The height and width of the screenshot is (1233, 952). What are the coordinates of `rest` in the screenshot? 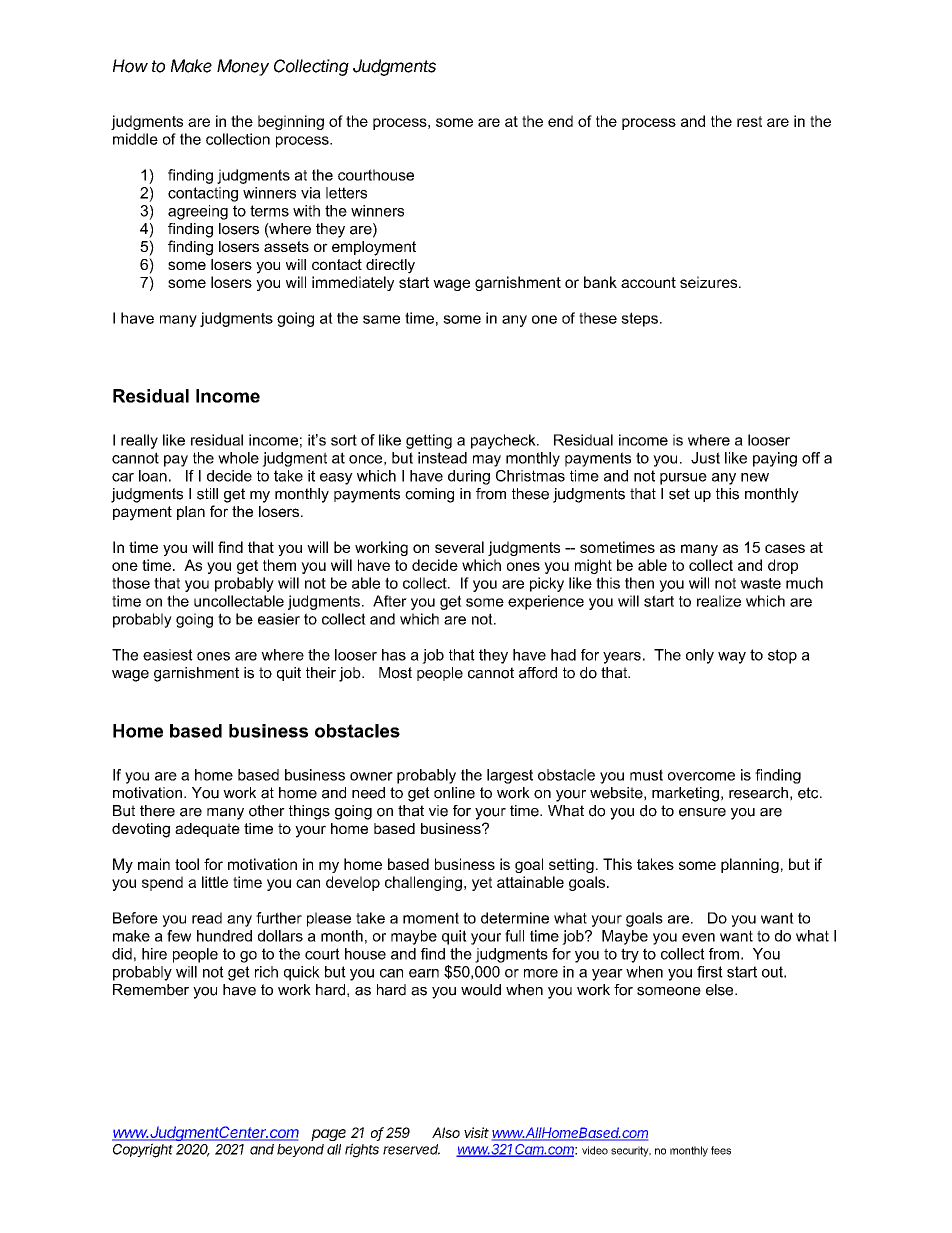 It's located at (749, 121).
